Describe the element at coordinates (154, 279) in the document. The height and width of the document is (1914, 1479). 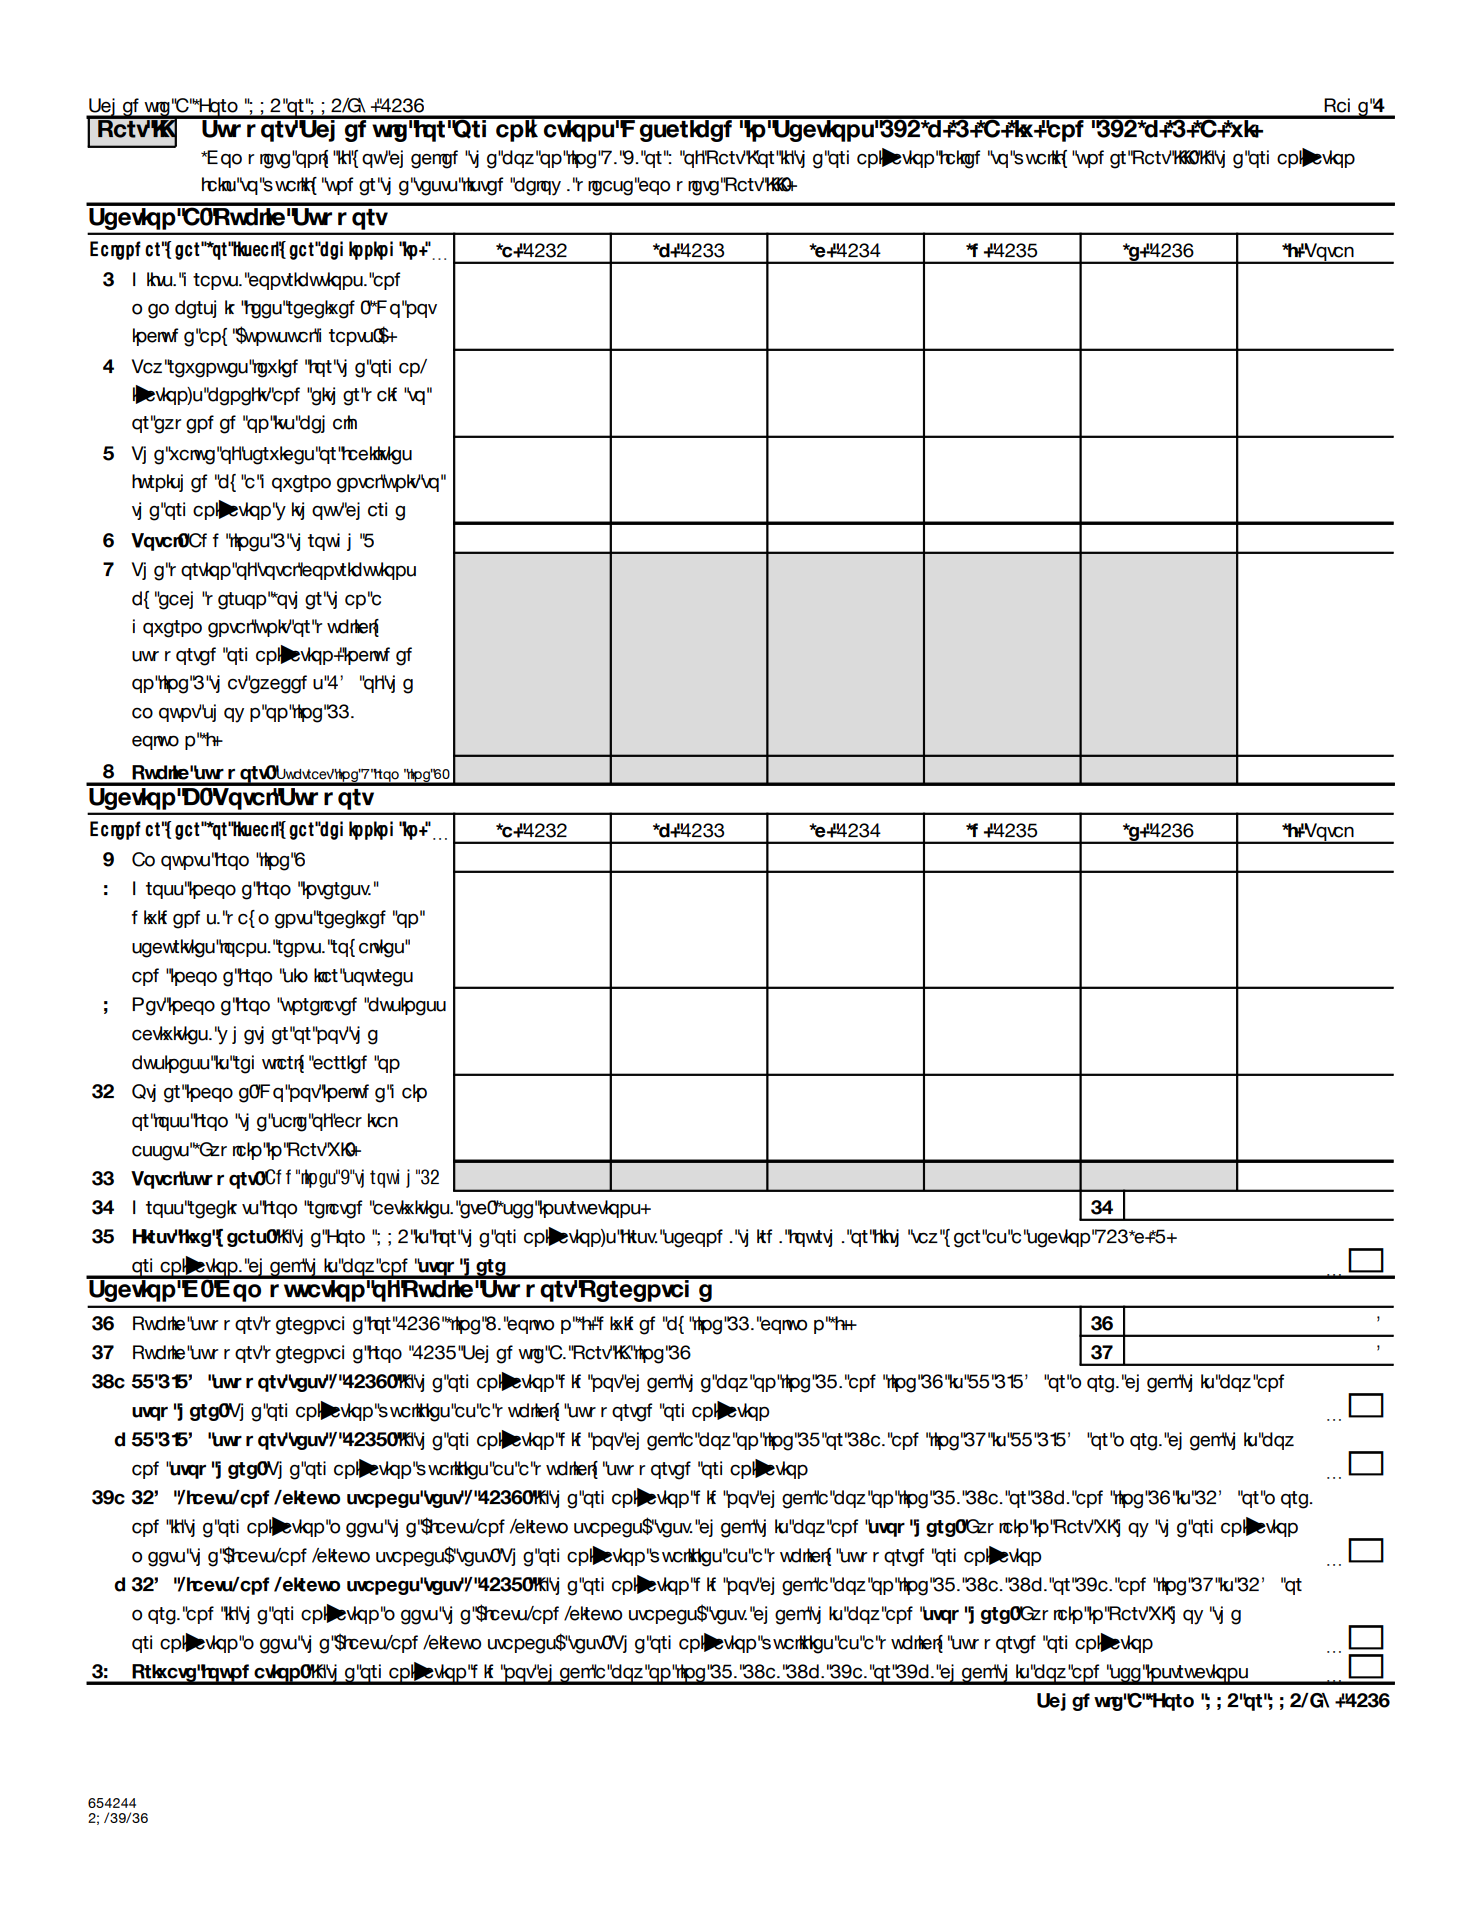
I see `Gifts` at that location.
